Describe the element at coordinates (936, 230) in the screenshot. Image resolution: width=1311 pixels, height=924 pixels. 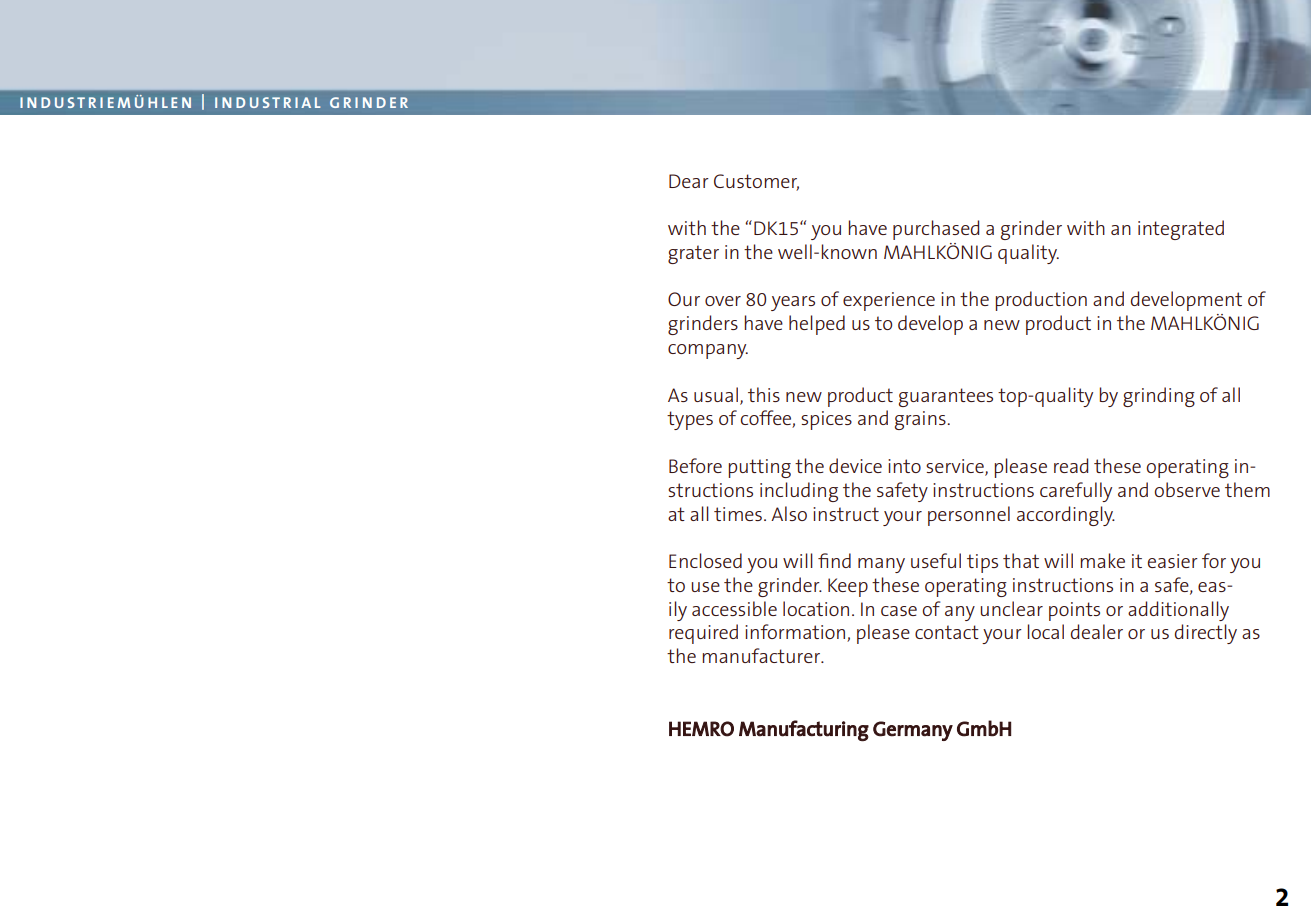
I see `purchased` at that location.
